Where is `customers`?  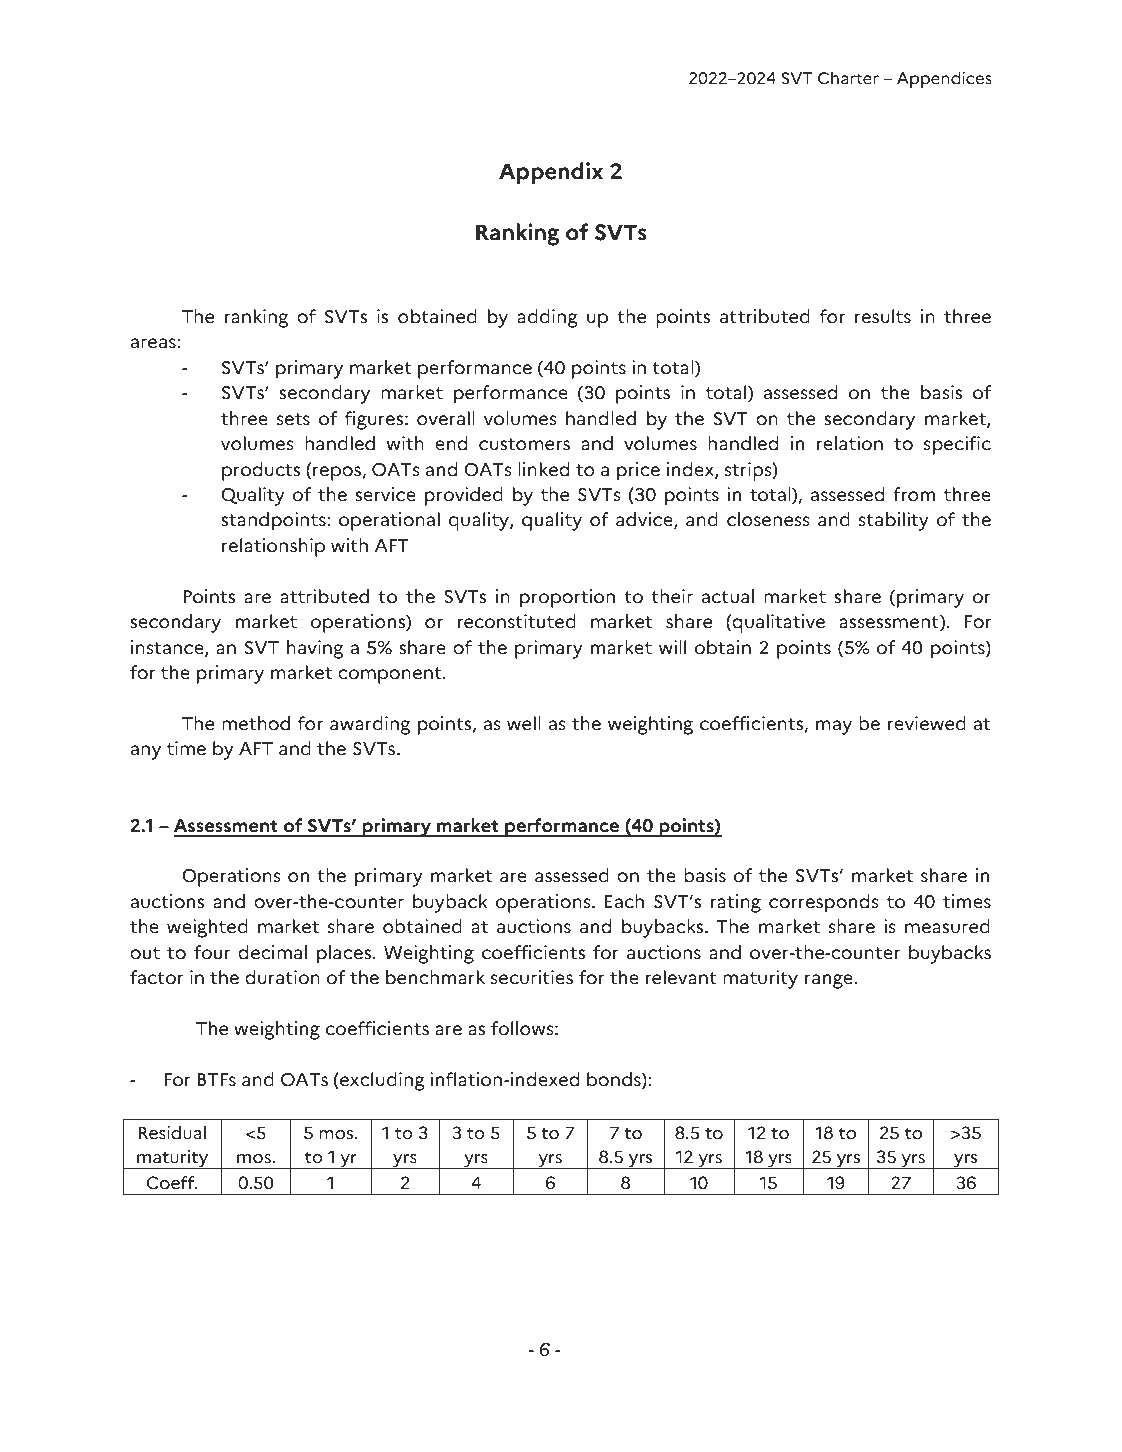
customers is located at coordinates (524, 444).
